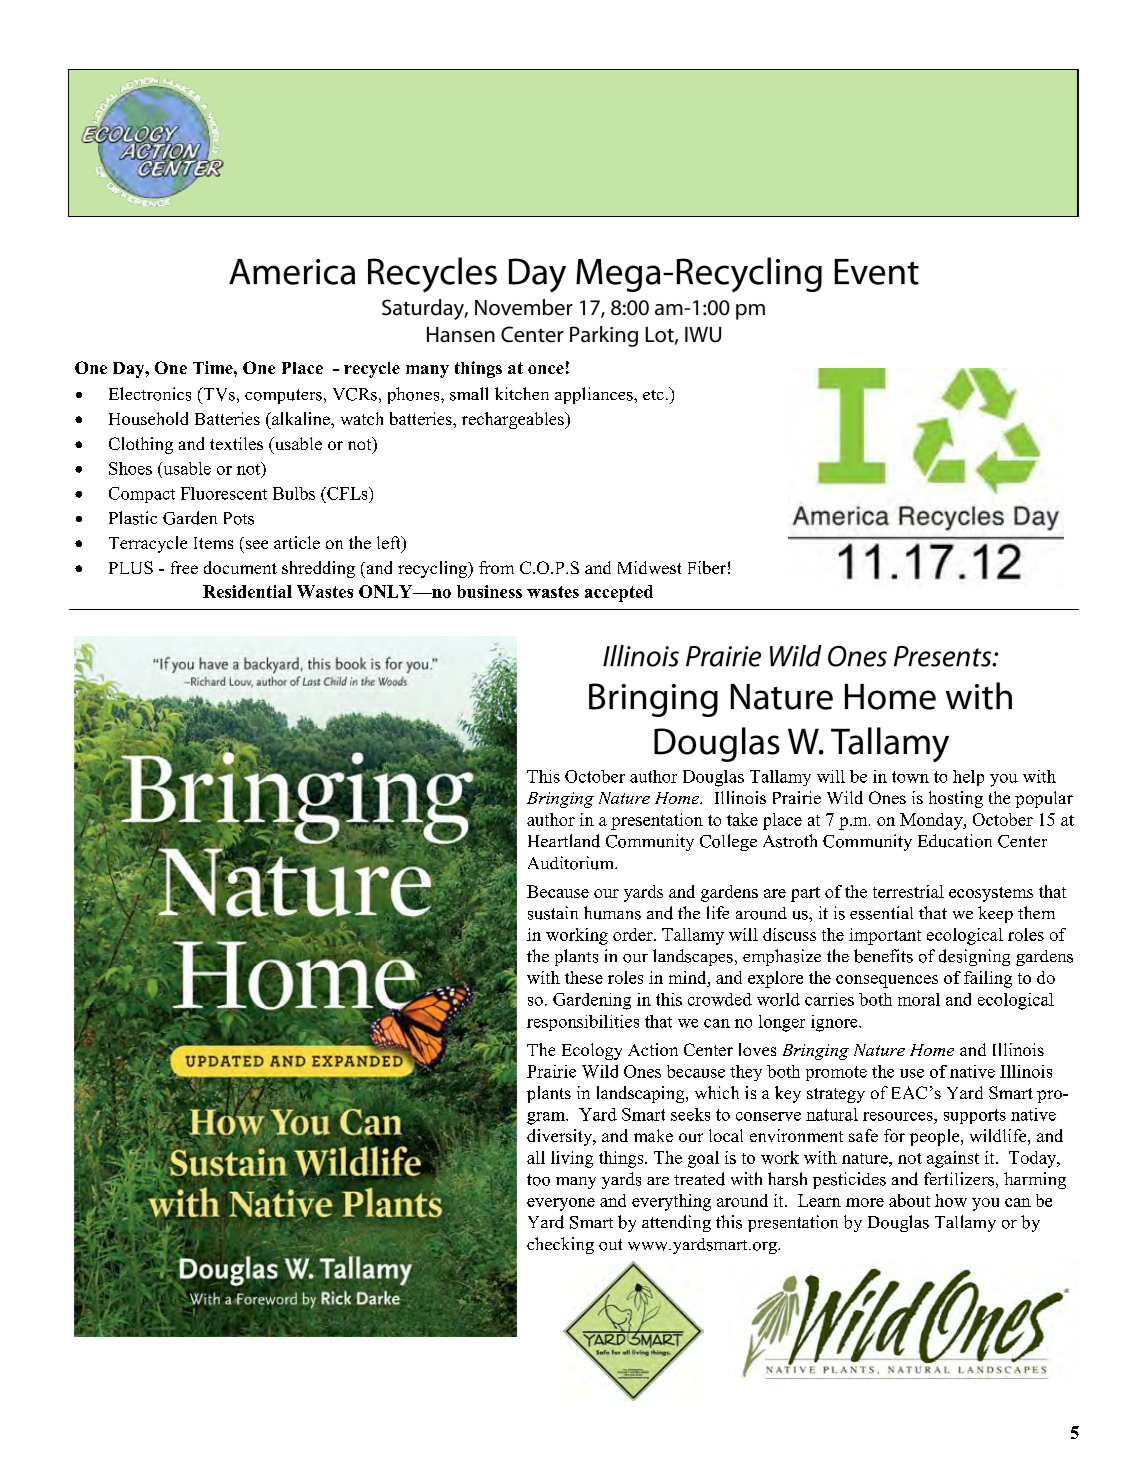 The height and width of the document is (1483, 1146). I want to click on Auditorium, so click(572, 863).
